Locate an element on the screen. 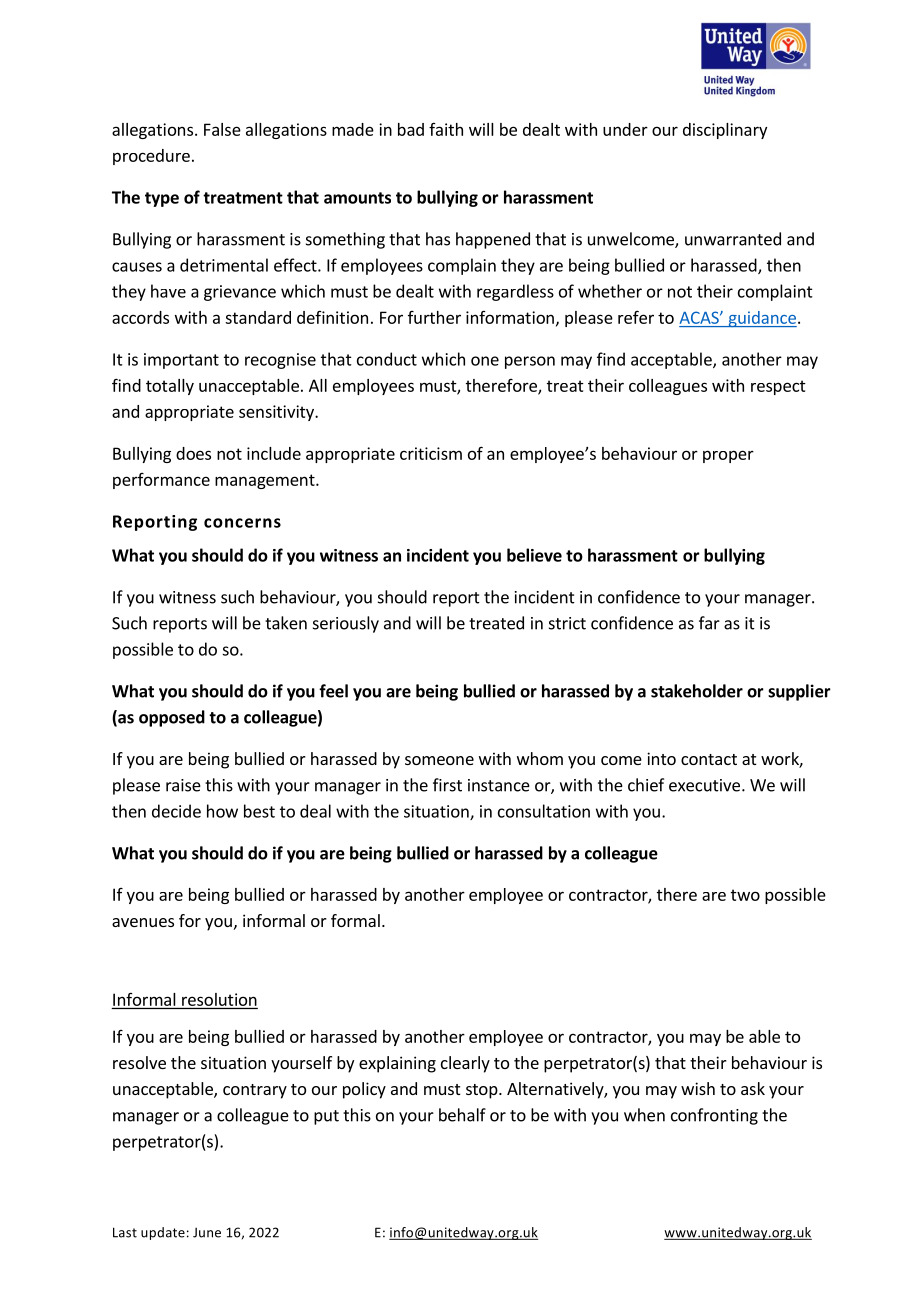 This screenshot has height=1308, width=924. criticism is located at coordinates (431, 453).
